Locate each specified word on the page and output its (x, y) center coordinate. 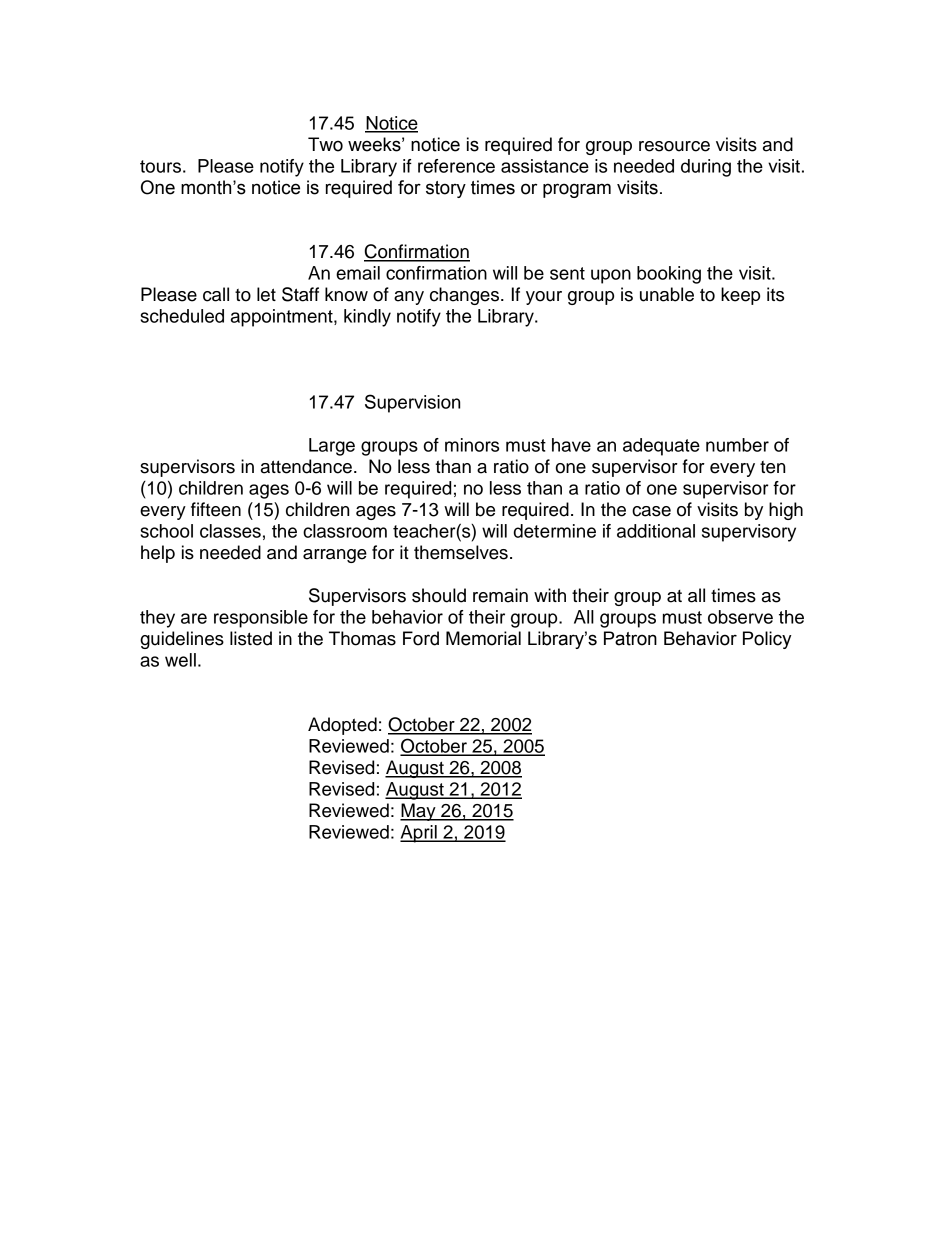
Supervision (412, 403)
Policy (767, 640)
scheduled (182, 316)
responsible (261, 619)
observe (740, 617)
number (737, 445)
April (419, 834)
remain (500, 595)
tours (160, 166)
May (419, 812)
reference (456, 166)
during (706, 168)
